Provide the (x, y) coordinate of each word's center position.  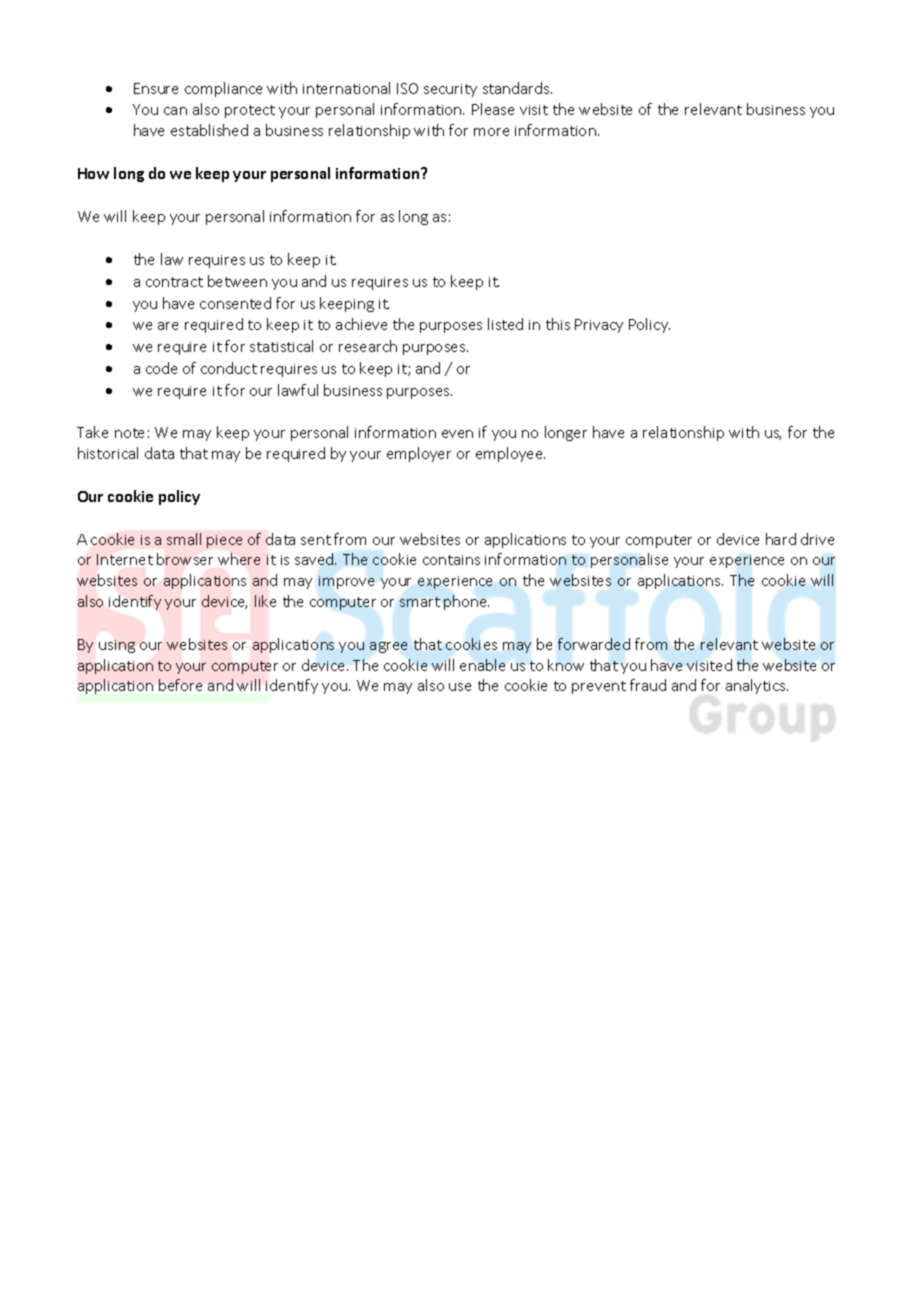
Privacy (599, 326)
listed (505, 324)
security (450, 90)
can (175, 111)
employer (419, 454)
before (180, 685)
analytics (757, 686)
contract (174, 282)
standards (517, 88)
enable (482, 665)
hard (781, 539)
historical (108, 453)
